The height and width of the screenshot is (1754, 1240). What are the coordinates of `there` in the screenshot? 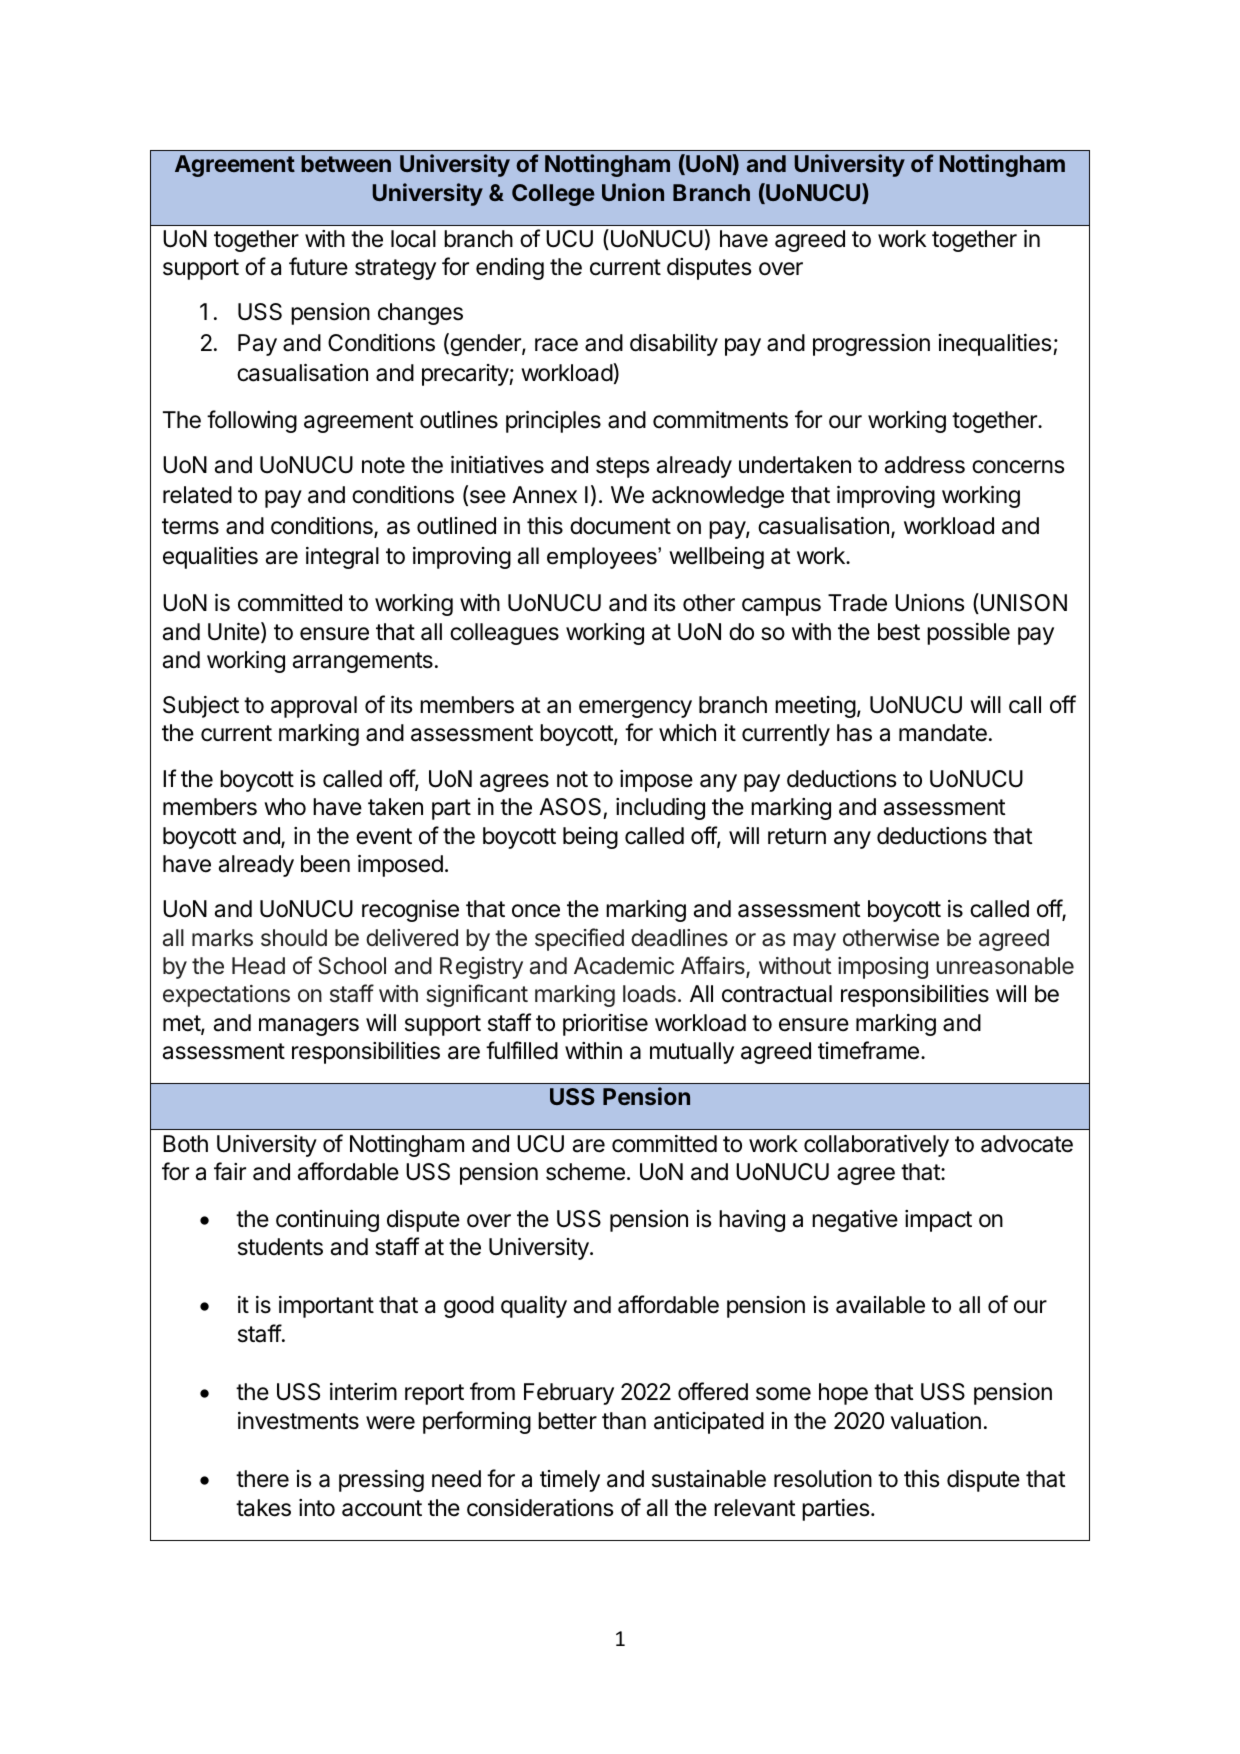 It's located at (262, 1479).
